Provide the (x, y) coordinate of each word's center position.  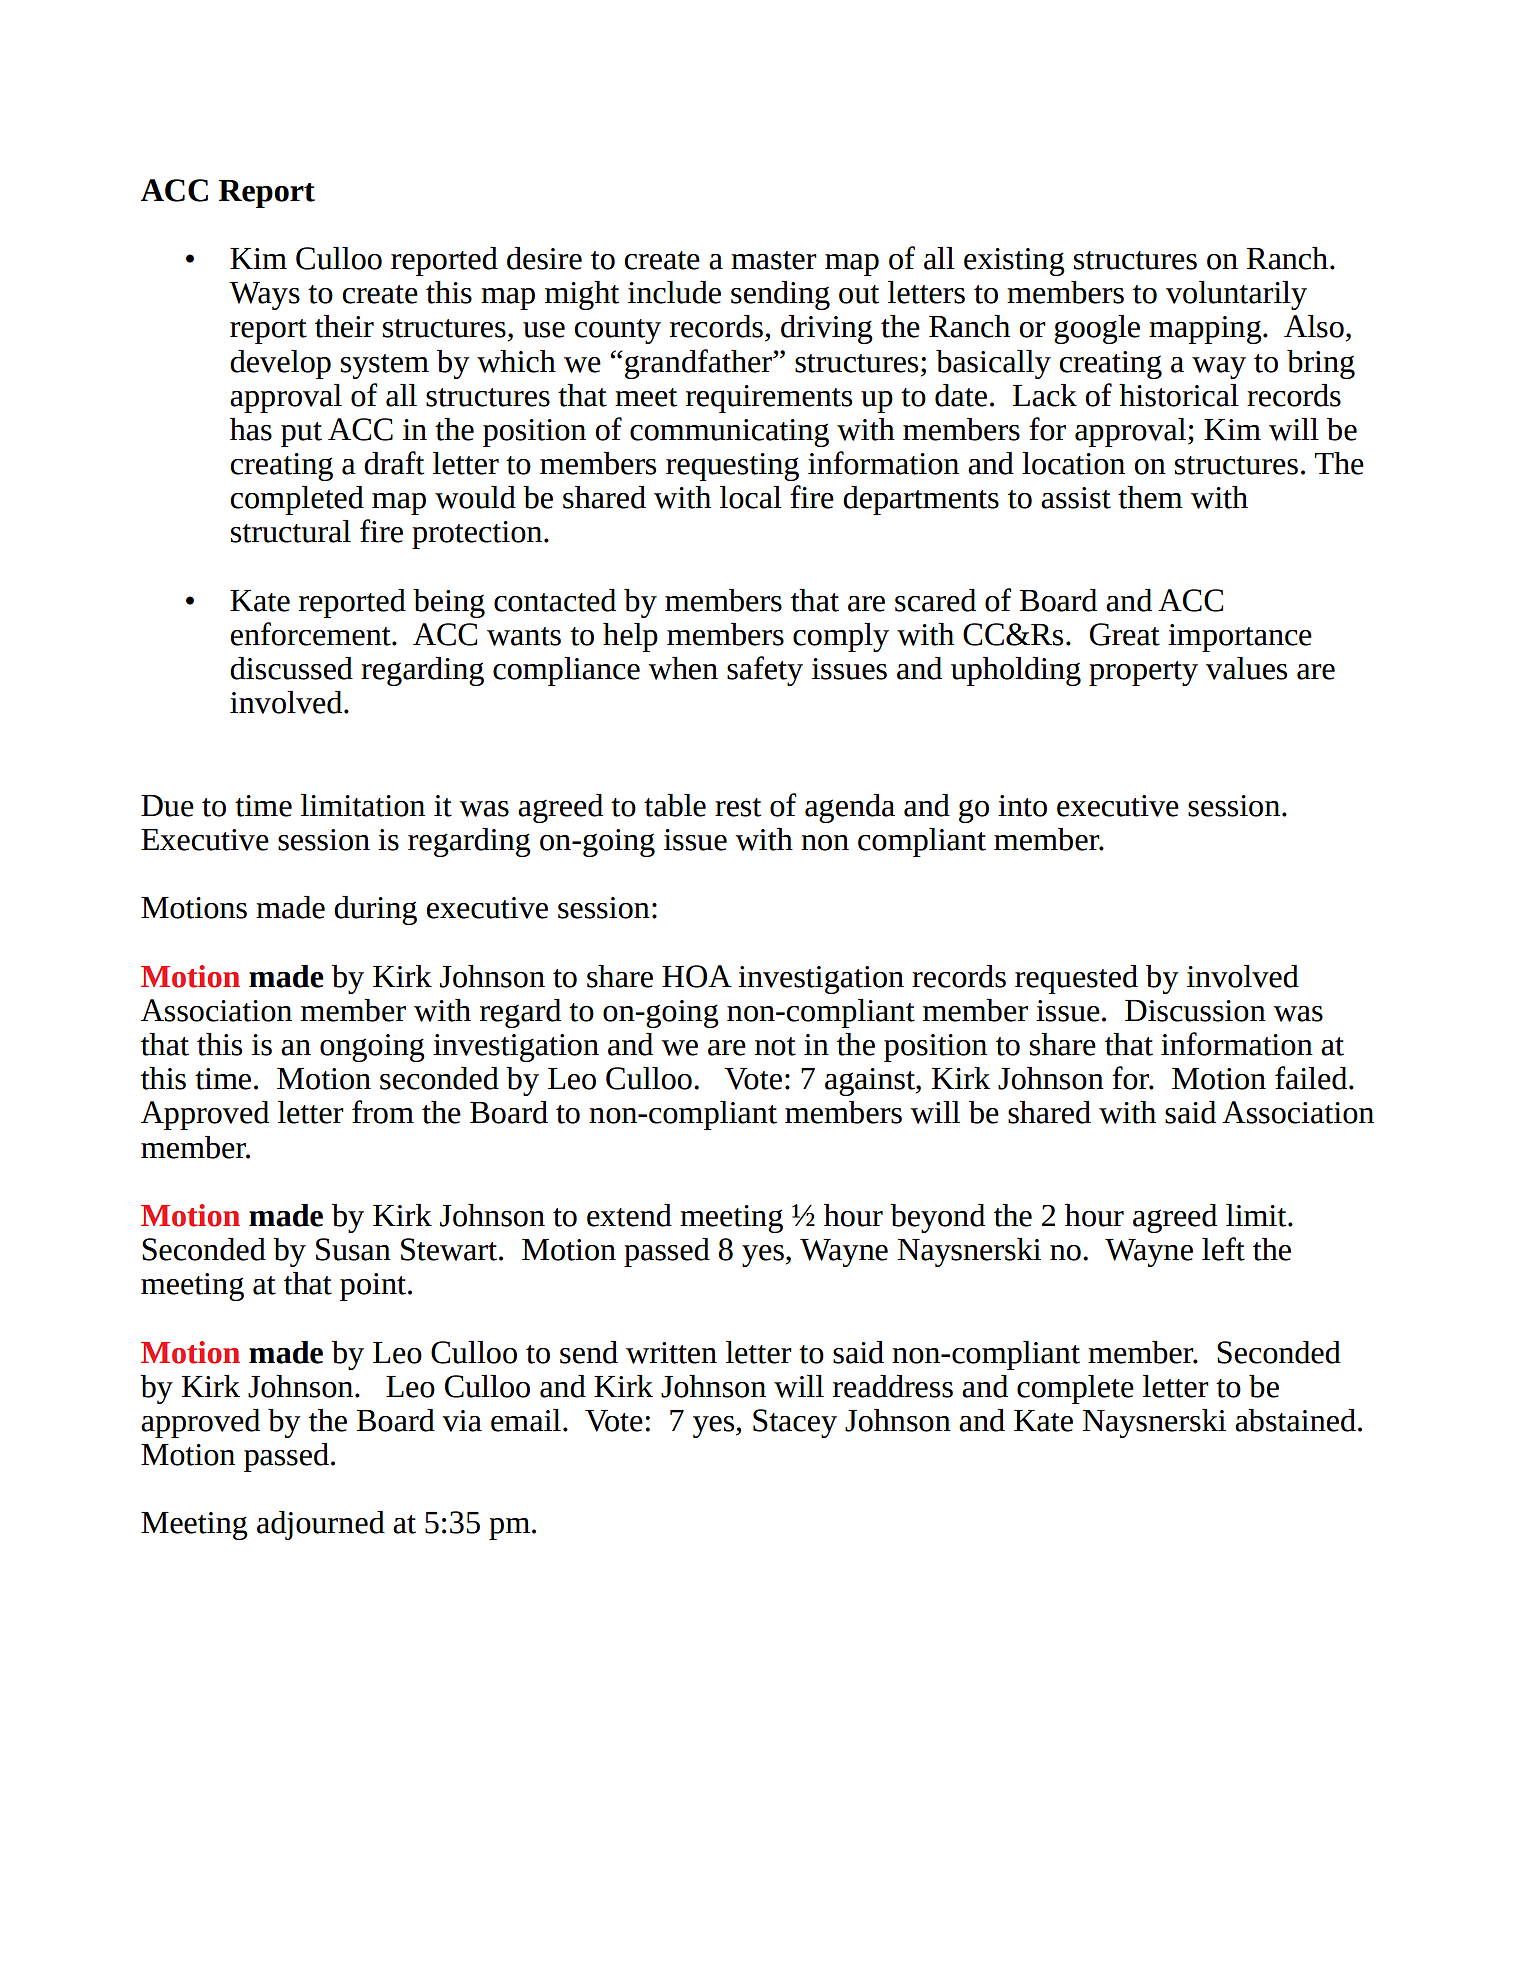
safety (765, 671)
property (1143, 673)
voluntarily (1236, 295)
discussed (291, 668)
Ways (264, 296)
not (775, 1046)
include (674, 292)
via (462, 1421)
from (383, 1112)
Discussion (1195, 1011)
